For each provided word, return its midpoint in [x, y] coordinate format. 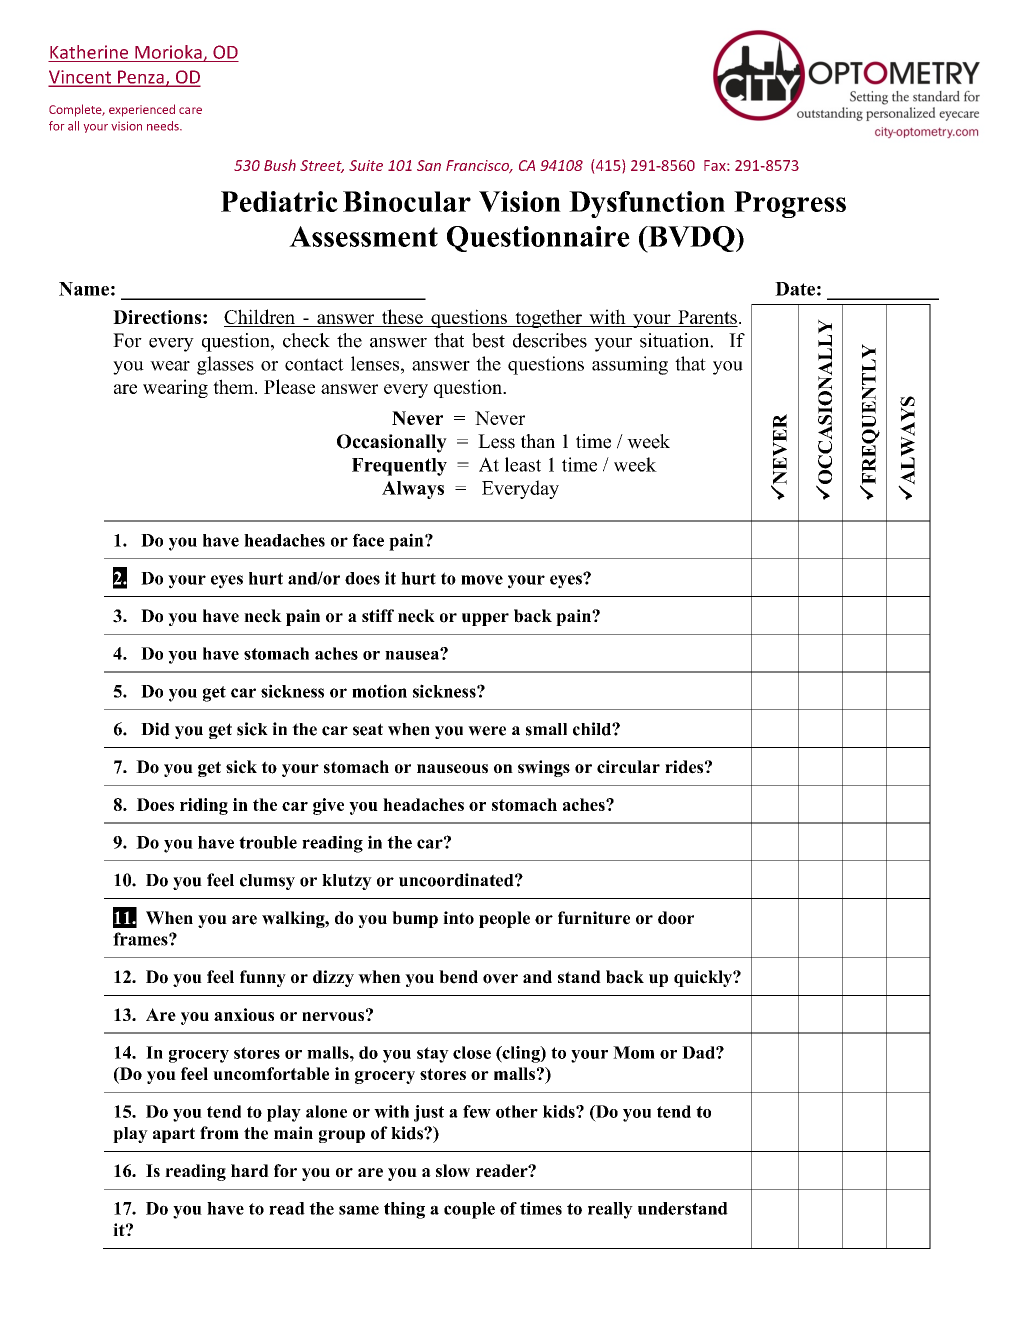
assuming [630, 365]
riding [204, 806]
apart [174, 1135]
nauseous [452, 769]
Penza [141, 78]
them [234, 386]
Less [496, 441]
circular [628, 767]
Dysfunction [647, 204]
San [429, 165]
